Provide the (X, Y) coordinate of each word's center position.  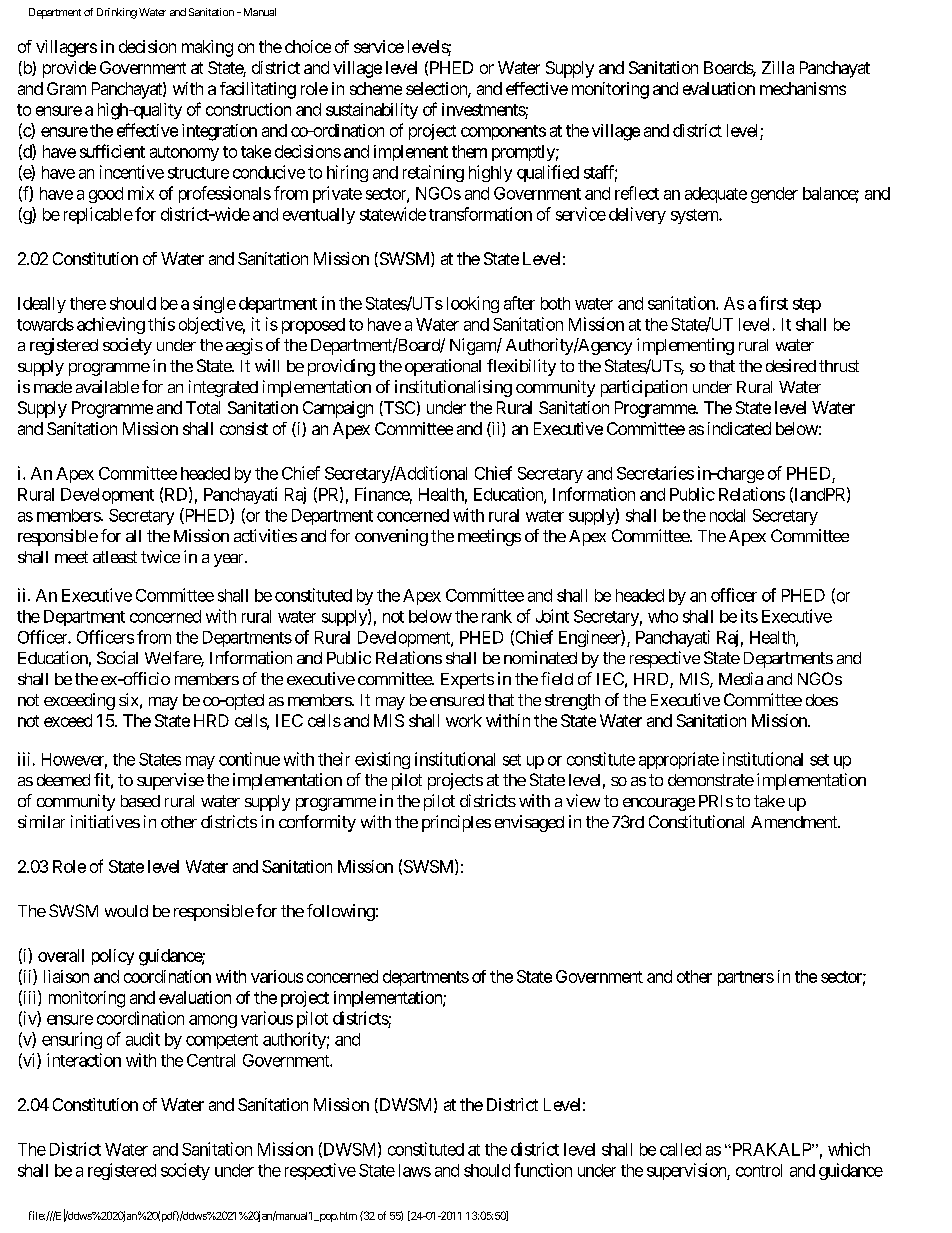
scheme (376, 88)
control (759, 1170)
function (543, 1170)
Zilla (778, 67)
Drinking (117, 13)
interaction (84, 1060)
